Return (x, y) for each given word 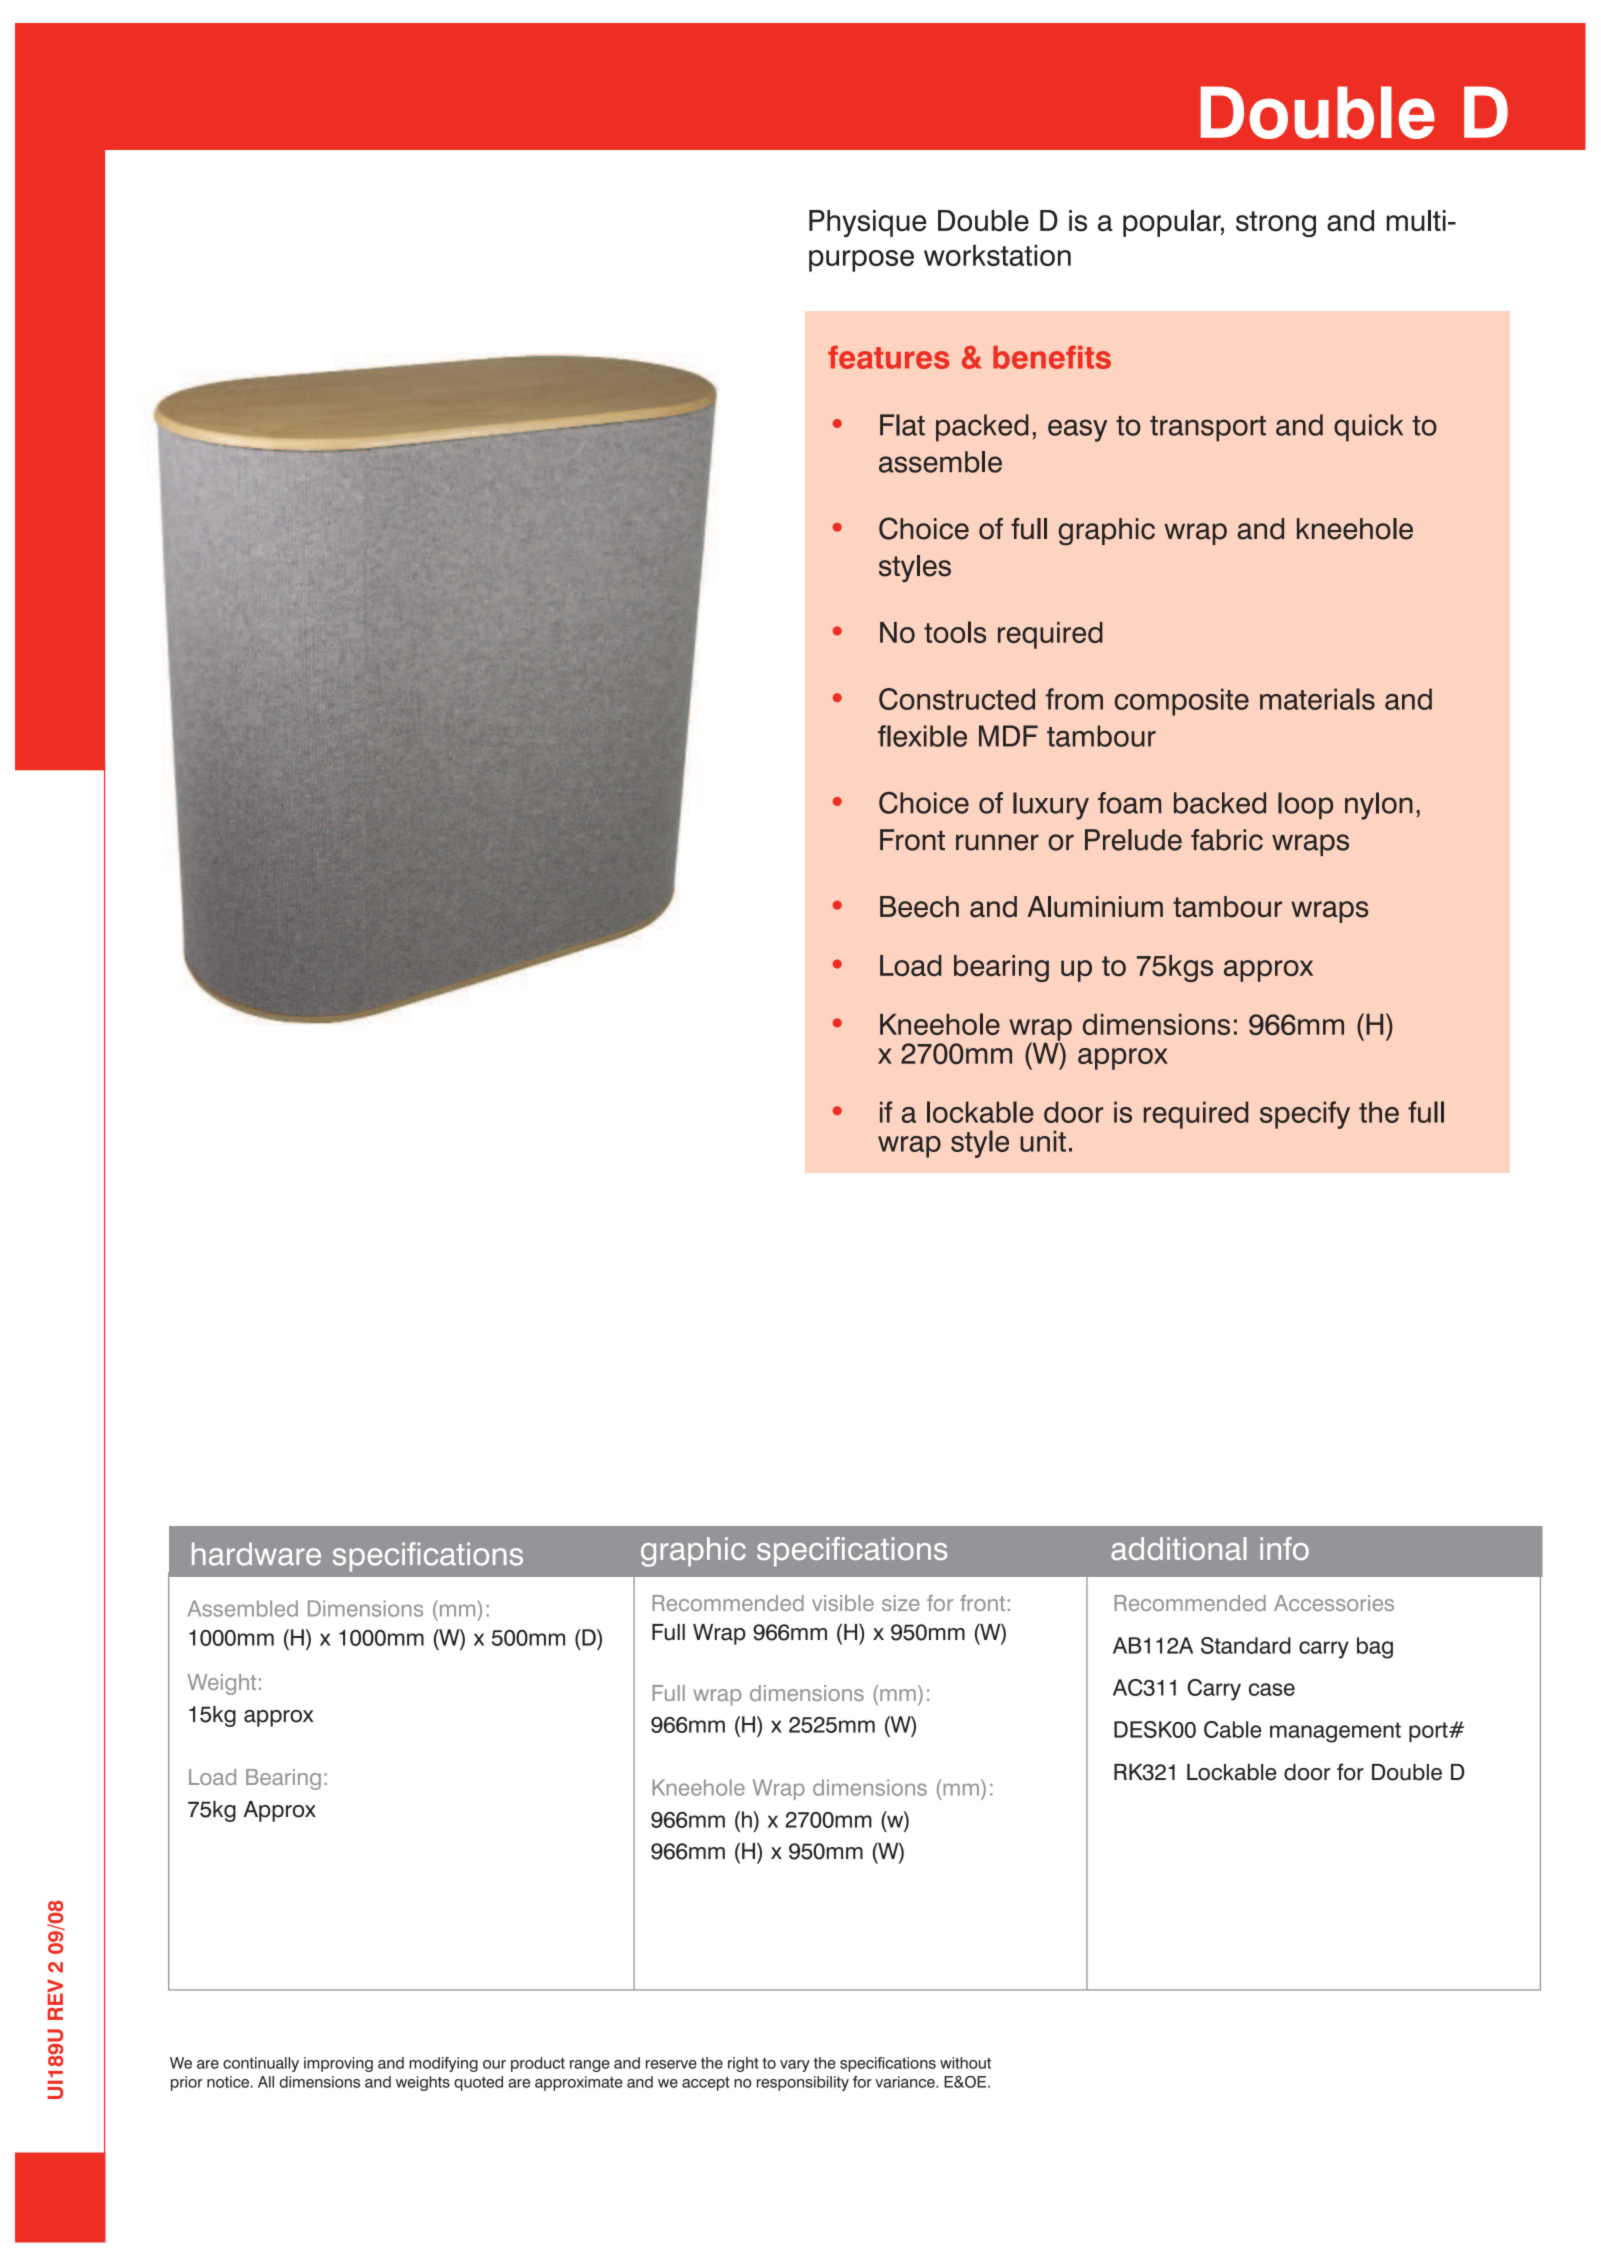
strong (1276, 224)
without (965, 2063)
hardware (256, 1554)
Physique (867, 223)
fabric (1227, 840)
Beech (919, 907)
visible (843, 1603)
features (888, 357)
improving (338, 2064)
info (1284, 1548)
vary (795, 2066)
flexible (922, 736)
